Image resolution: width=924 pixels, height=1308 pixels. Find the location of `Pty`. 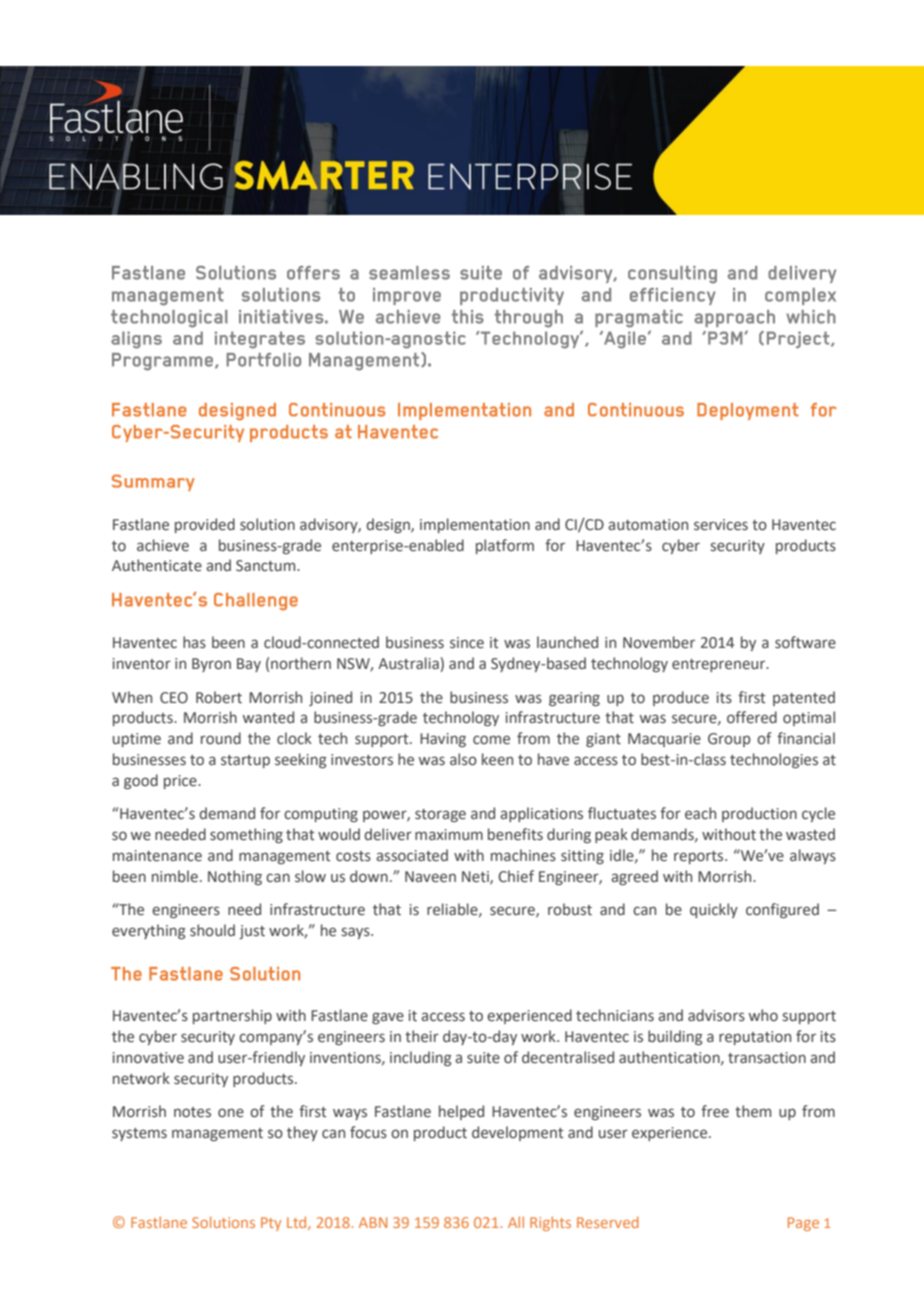

Pty is located at coordinates (271, 1224).
